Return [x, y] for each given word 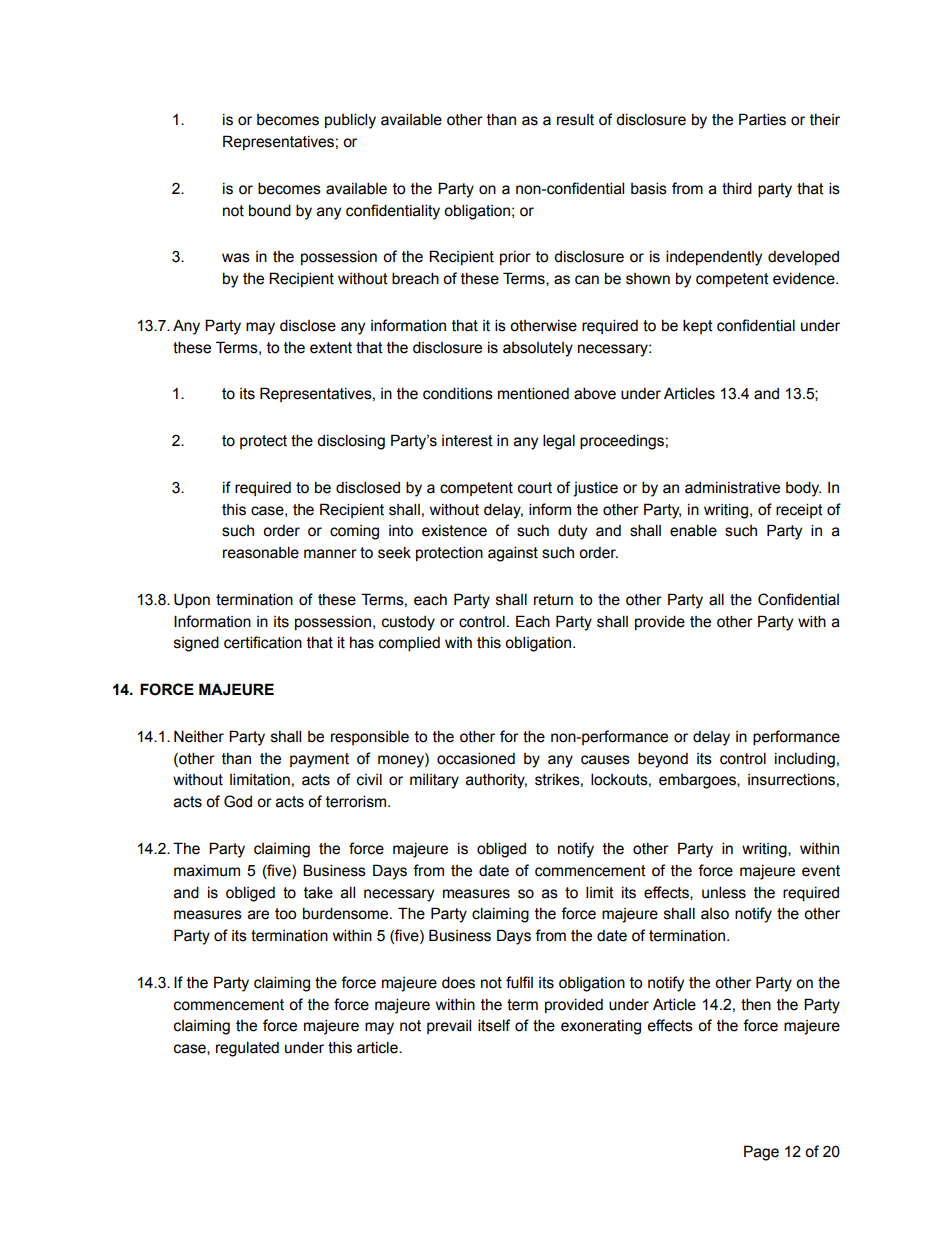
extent [331, 348]
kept [698, 326]
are [258, 915]
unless [724, 892]
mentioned [533, 393]
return [553, 600]
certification [263, 642]
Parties [762, 119]
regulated [247, 1049]
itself [494, 1025]
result [575, 120]
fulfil [519, 982]
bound [270, 210]
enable [693, 530]
